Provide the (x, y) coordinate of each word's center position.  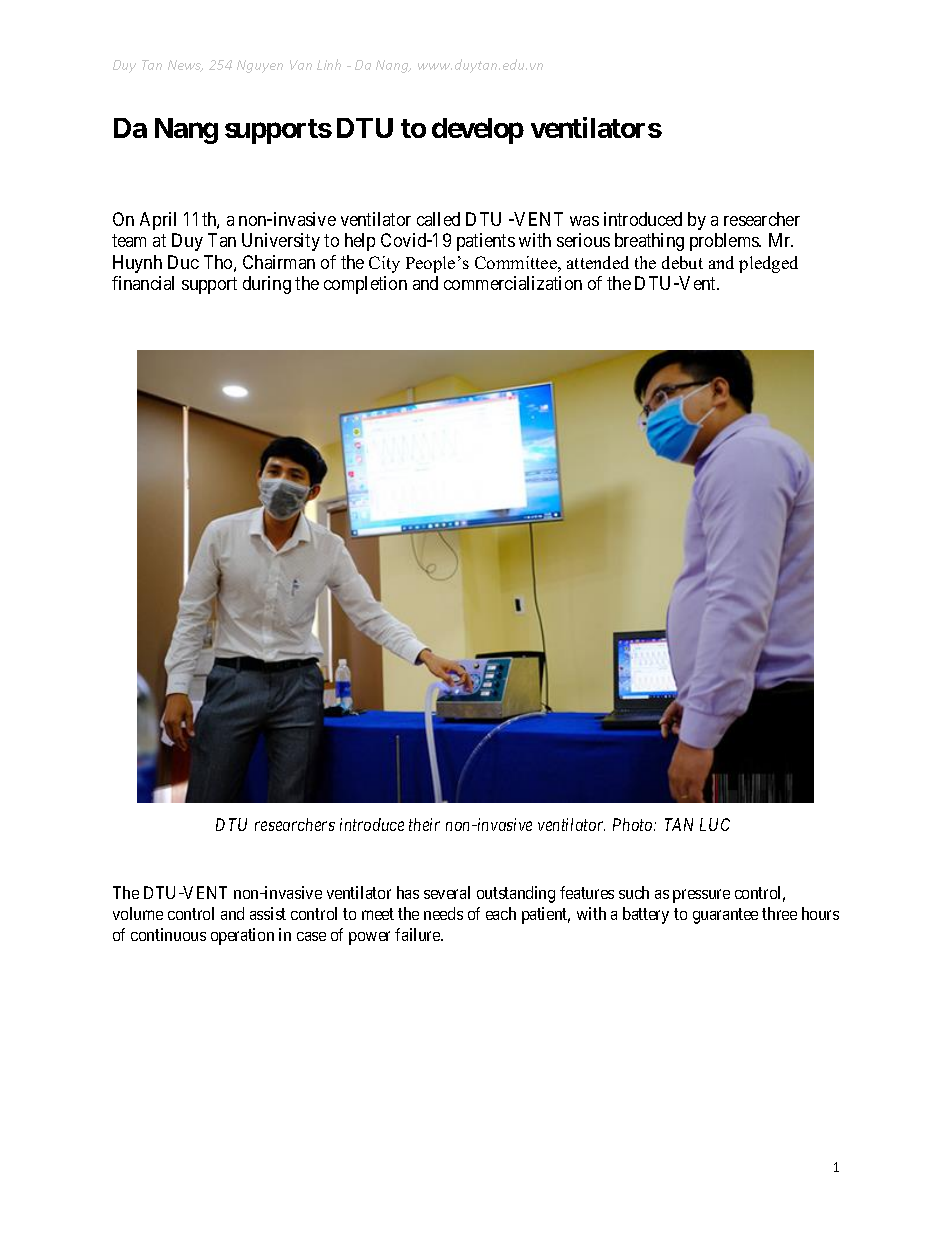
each (501, 913)
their (424, 824)
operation (242, 936)
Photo (634, 824)
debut (682, 262)
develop (478, 131)
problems (725, 242)
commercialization (513, 283)
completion (365, 285)
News (185, 66)
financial (143, 283)
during (267, 285)
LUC (715, 824)
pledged (768, 264)
